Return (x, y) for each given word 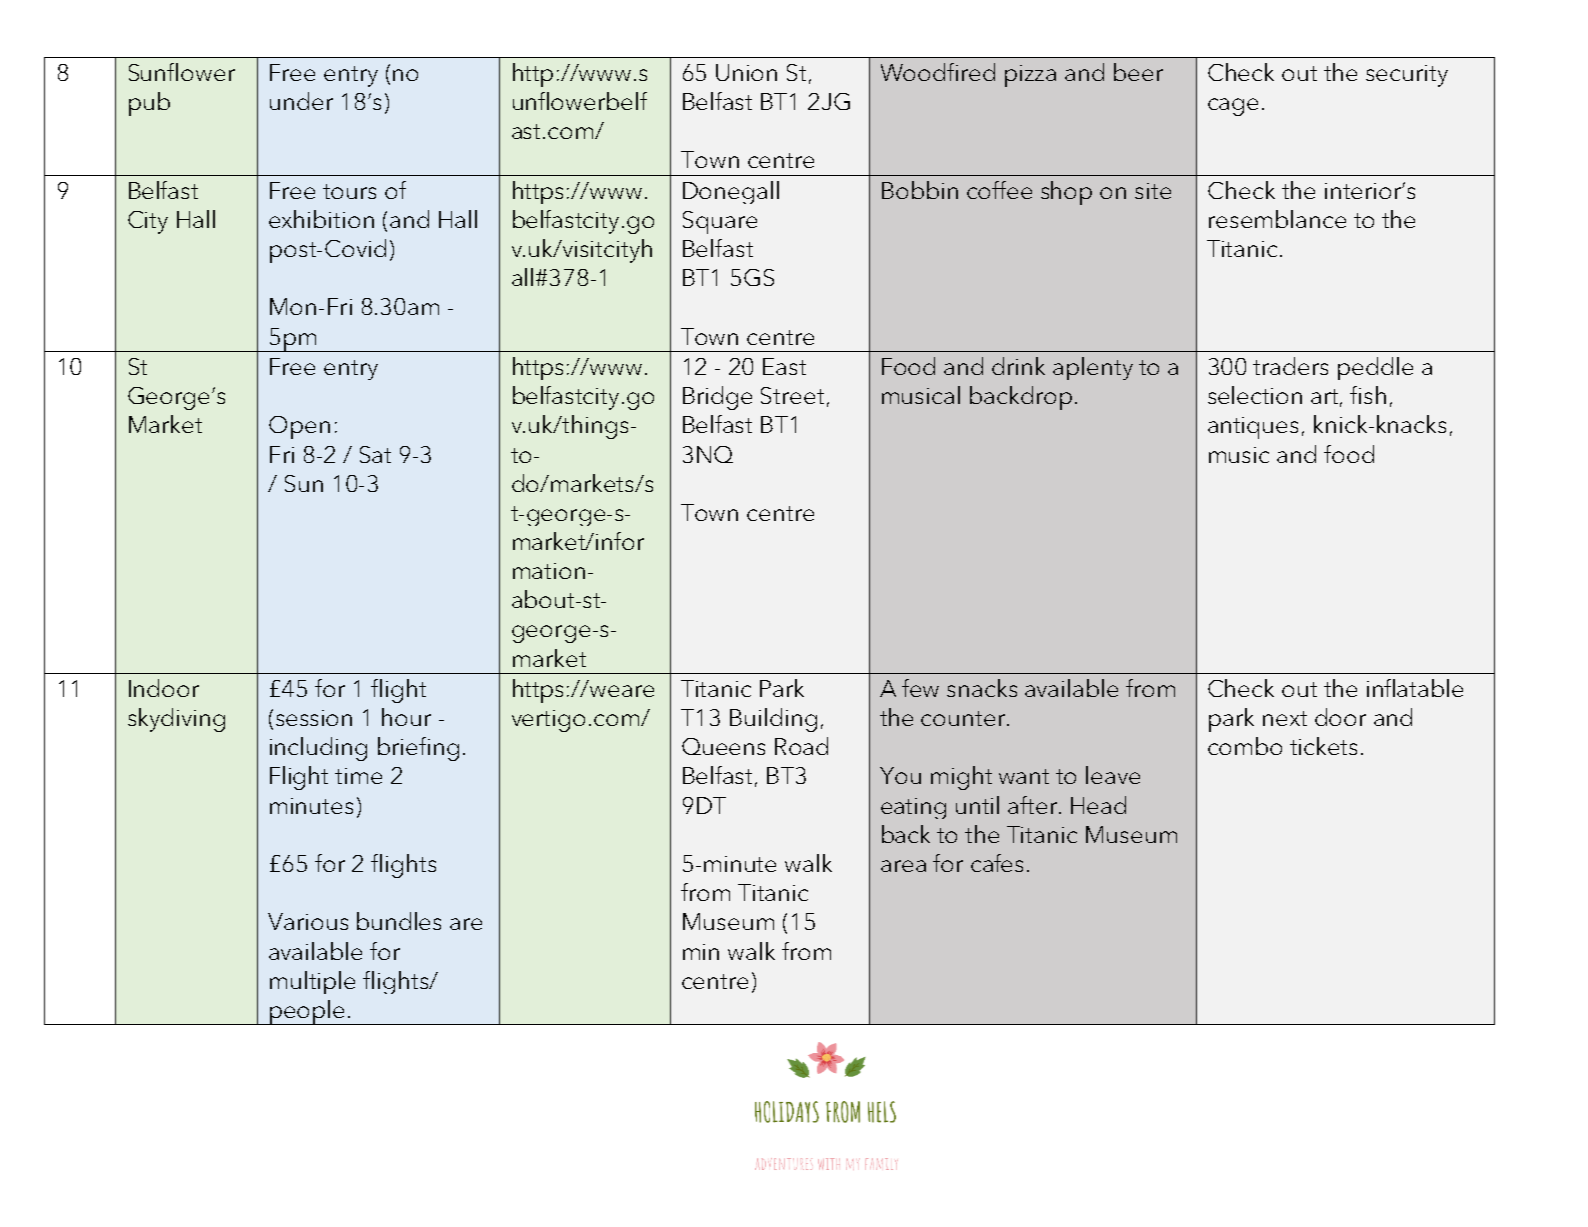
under (301, 101)
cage (1233, 107)
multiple (312, 982)
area (903, 866)
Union (746, 72)
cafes (997, 863)
